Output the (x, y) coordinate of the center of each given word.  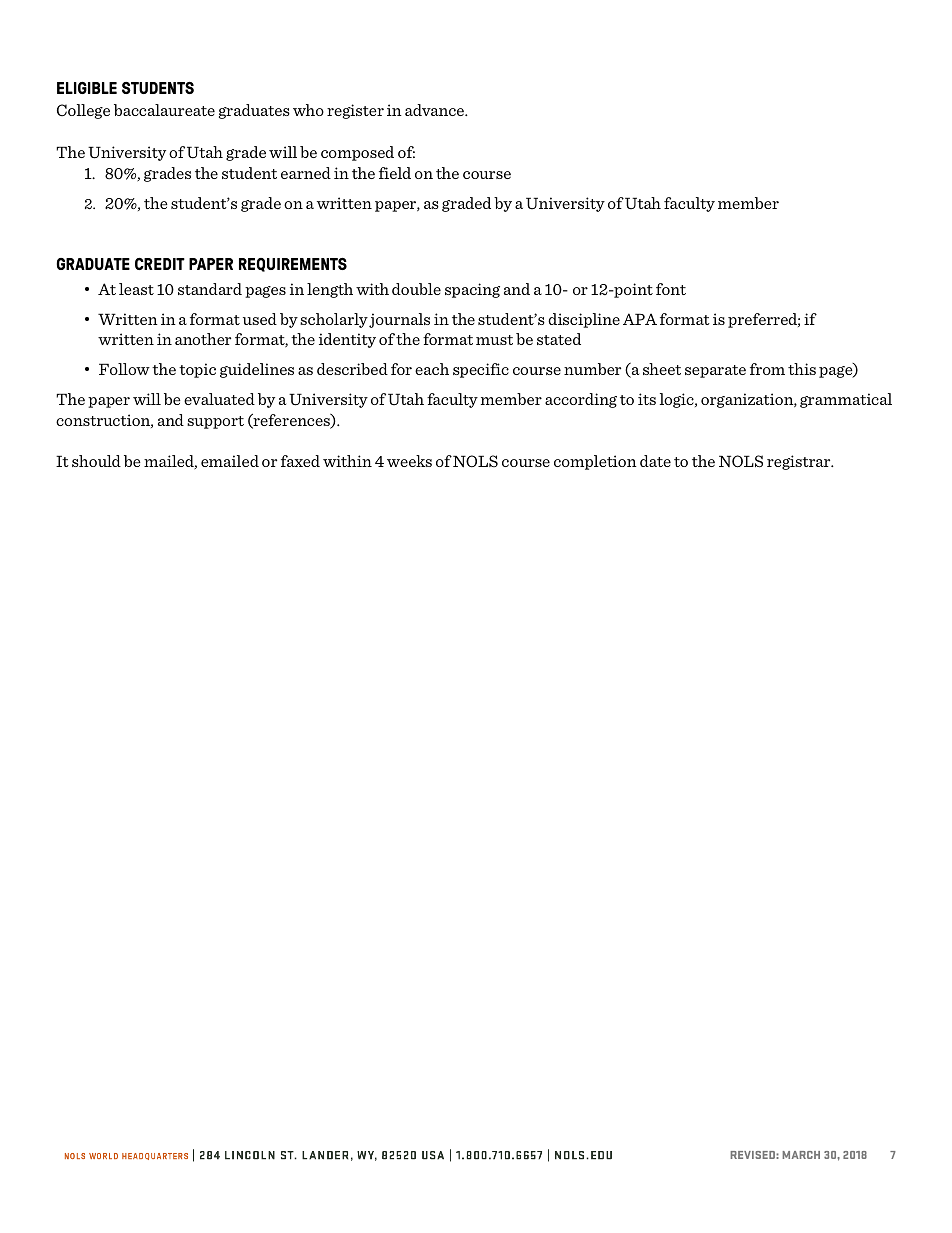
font (671, 289)
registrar (800, 462)
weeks (409, 461)
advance (436, 110)
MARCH (801, 1155)
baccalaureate (164, 110)
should (96, 461)
